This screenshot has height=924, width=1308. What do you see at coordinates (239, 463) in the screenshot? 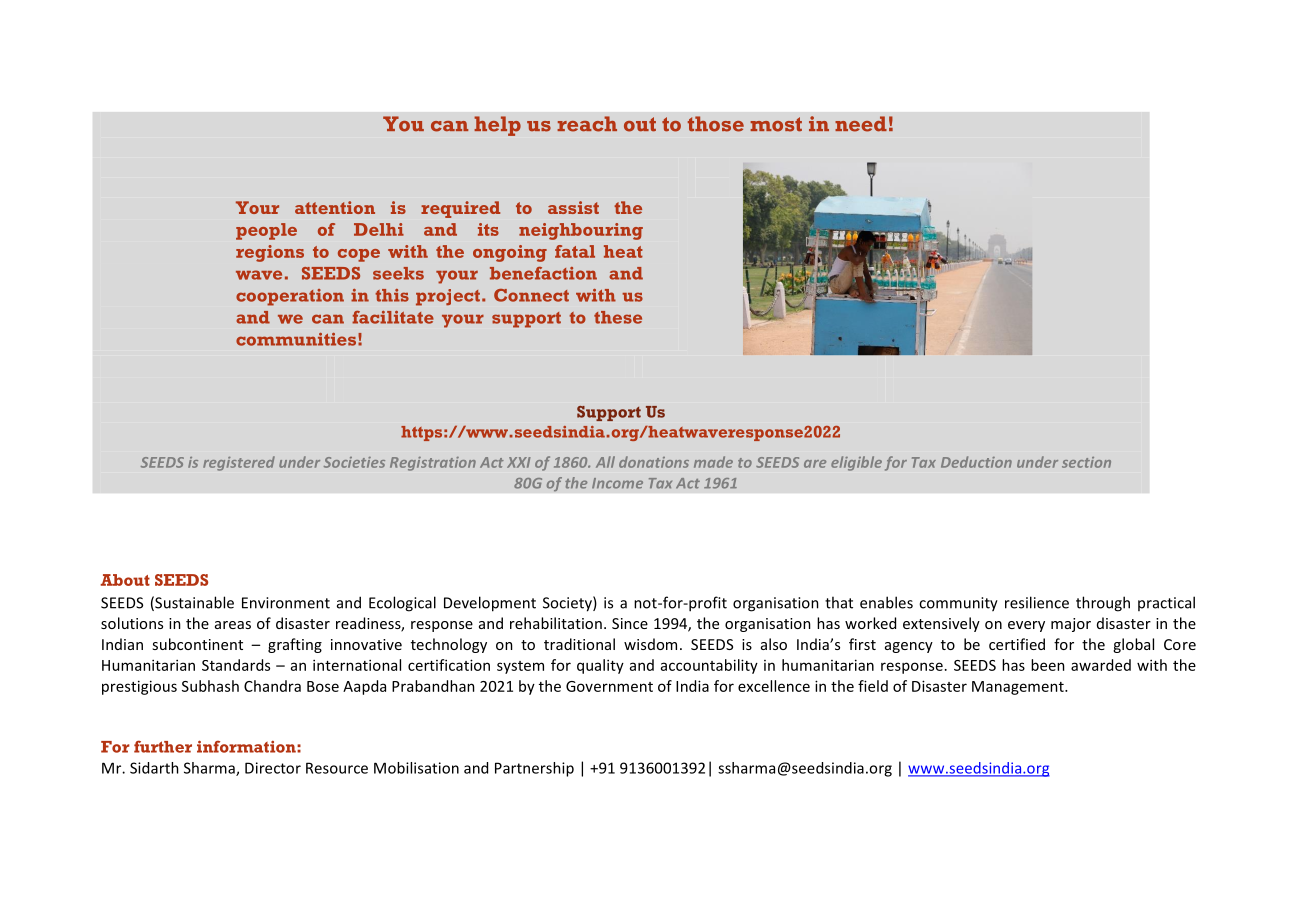
I see `registered` at bounding box center [239, 463].
